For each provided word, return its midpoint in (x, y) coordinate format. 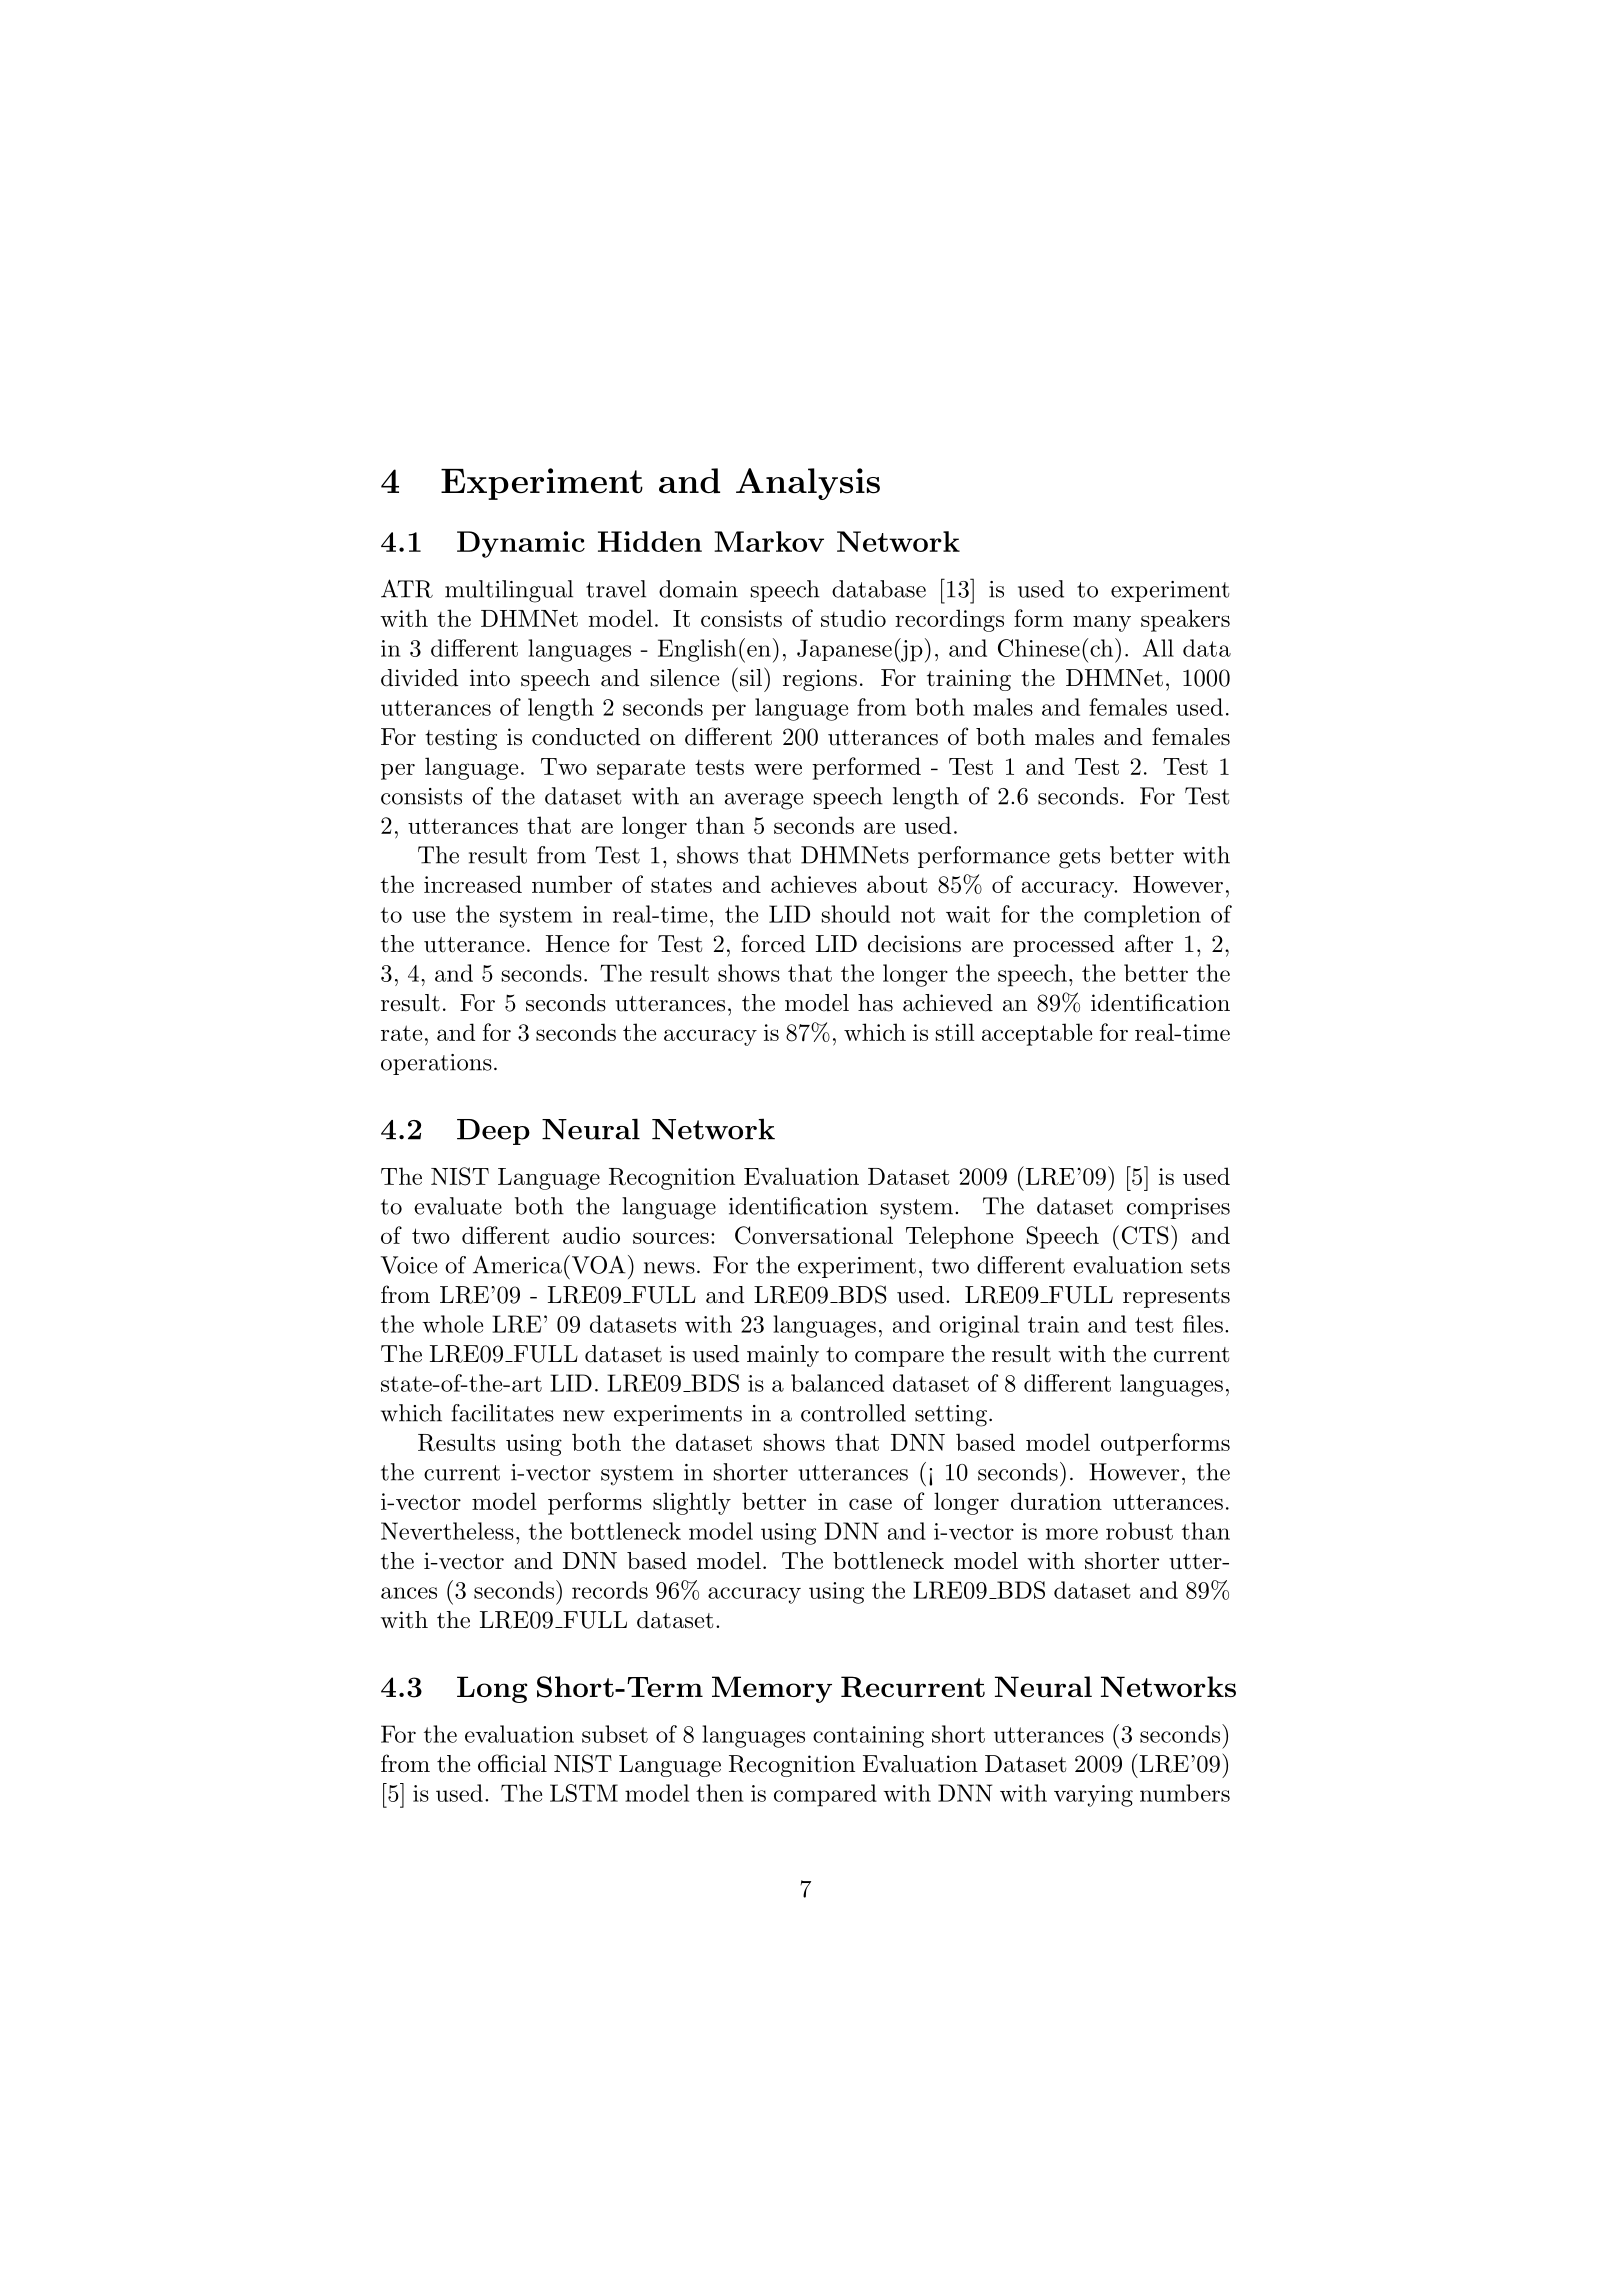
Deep (493, 1132)
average (764, 801)
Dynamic (521, 544)
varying (1093, 1796)
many (1102, 623)
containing (868, 1737)
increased (473, 884)
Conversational (814, 1235)
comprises (1178, 1208)
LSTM (584, 1793)
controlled (853, 1413)
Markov (769, 541)
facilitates (502, 1413)
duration (1056, 1501)
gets (1079, 858)
